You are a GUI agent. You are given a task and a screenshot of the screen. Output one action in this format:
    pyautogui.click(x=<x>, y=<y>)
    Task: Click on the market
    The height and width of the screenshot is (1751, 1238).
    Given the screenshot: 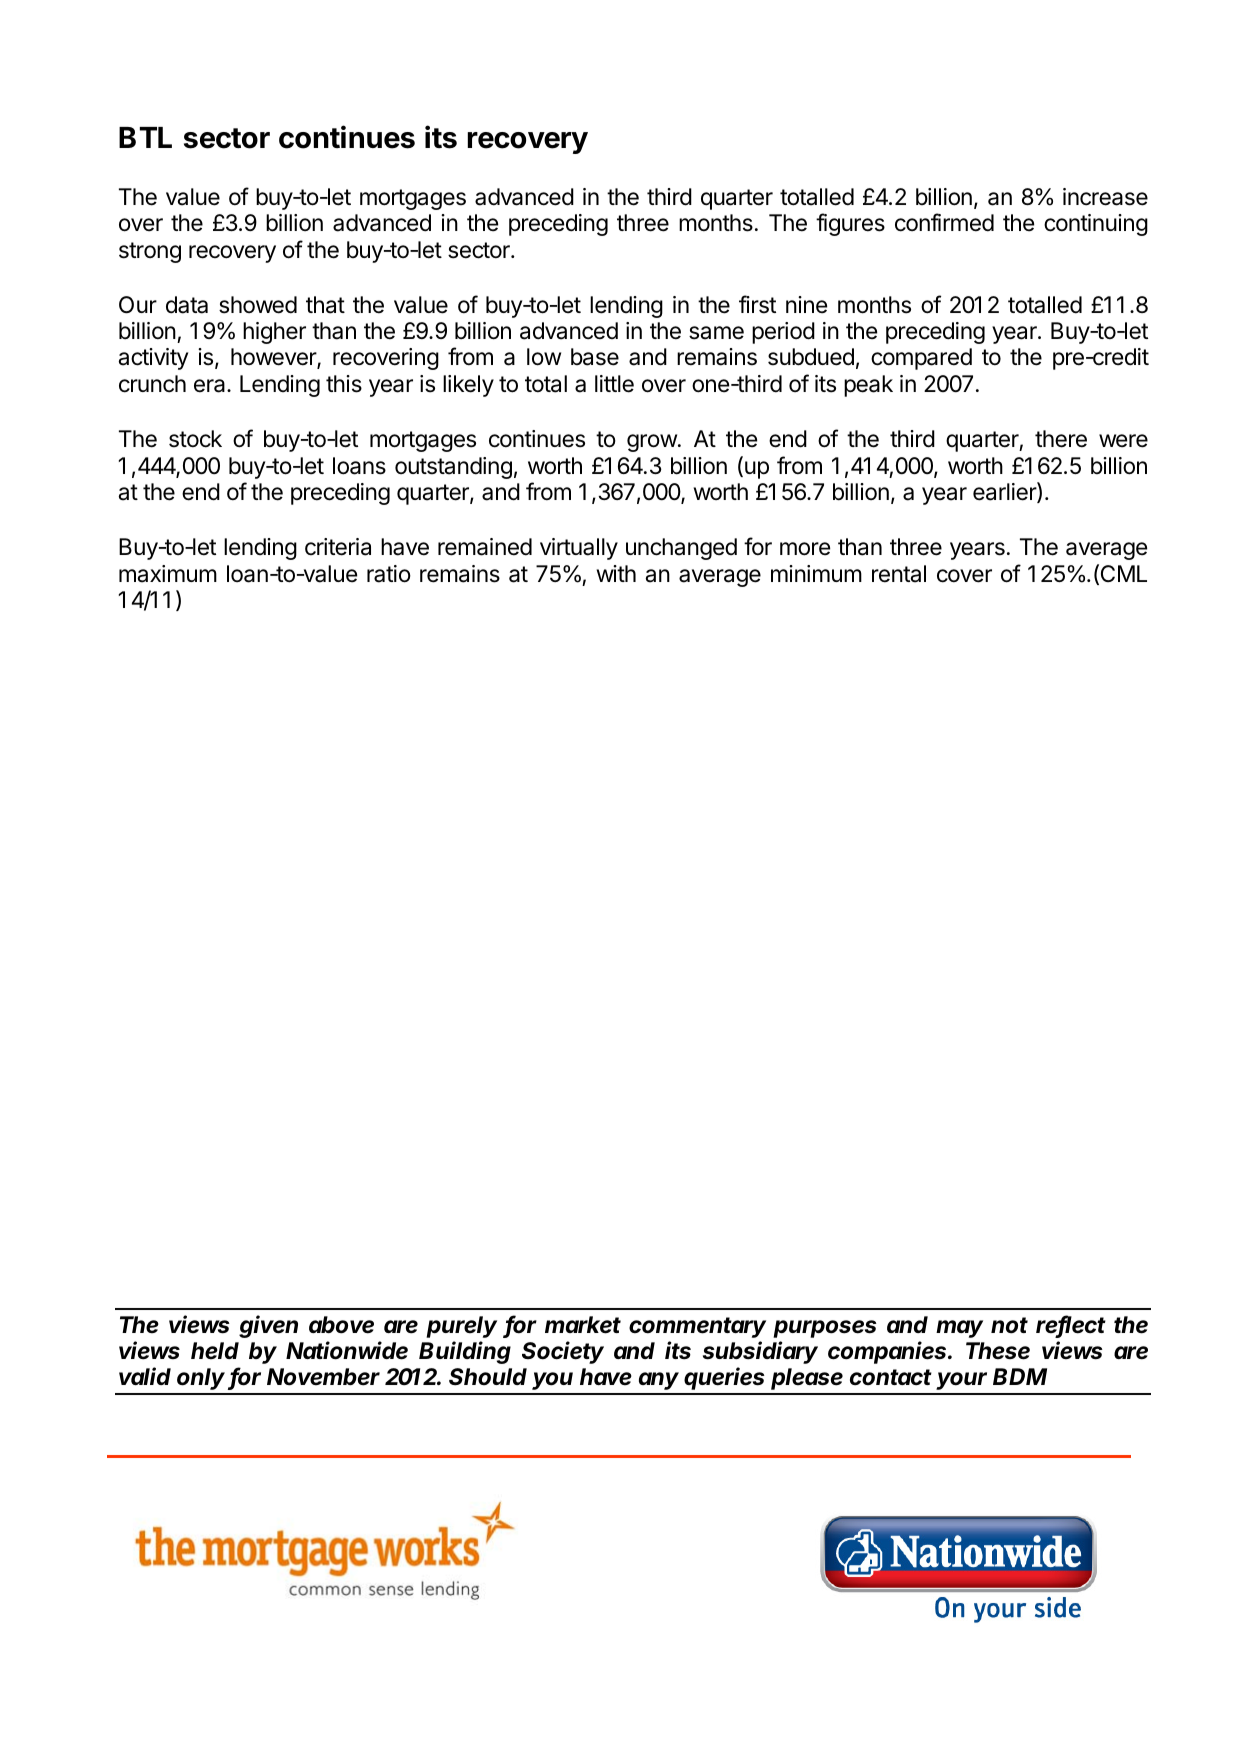 What is the action you would take?
    pyautogui.click(x=583, y=1325)
